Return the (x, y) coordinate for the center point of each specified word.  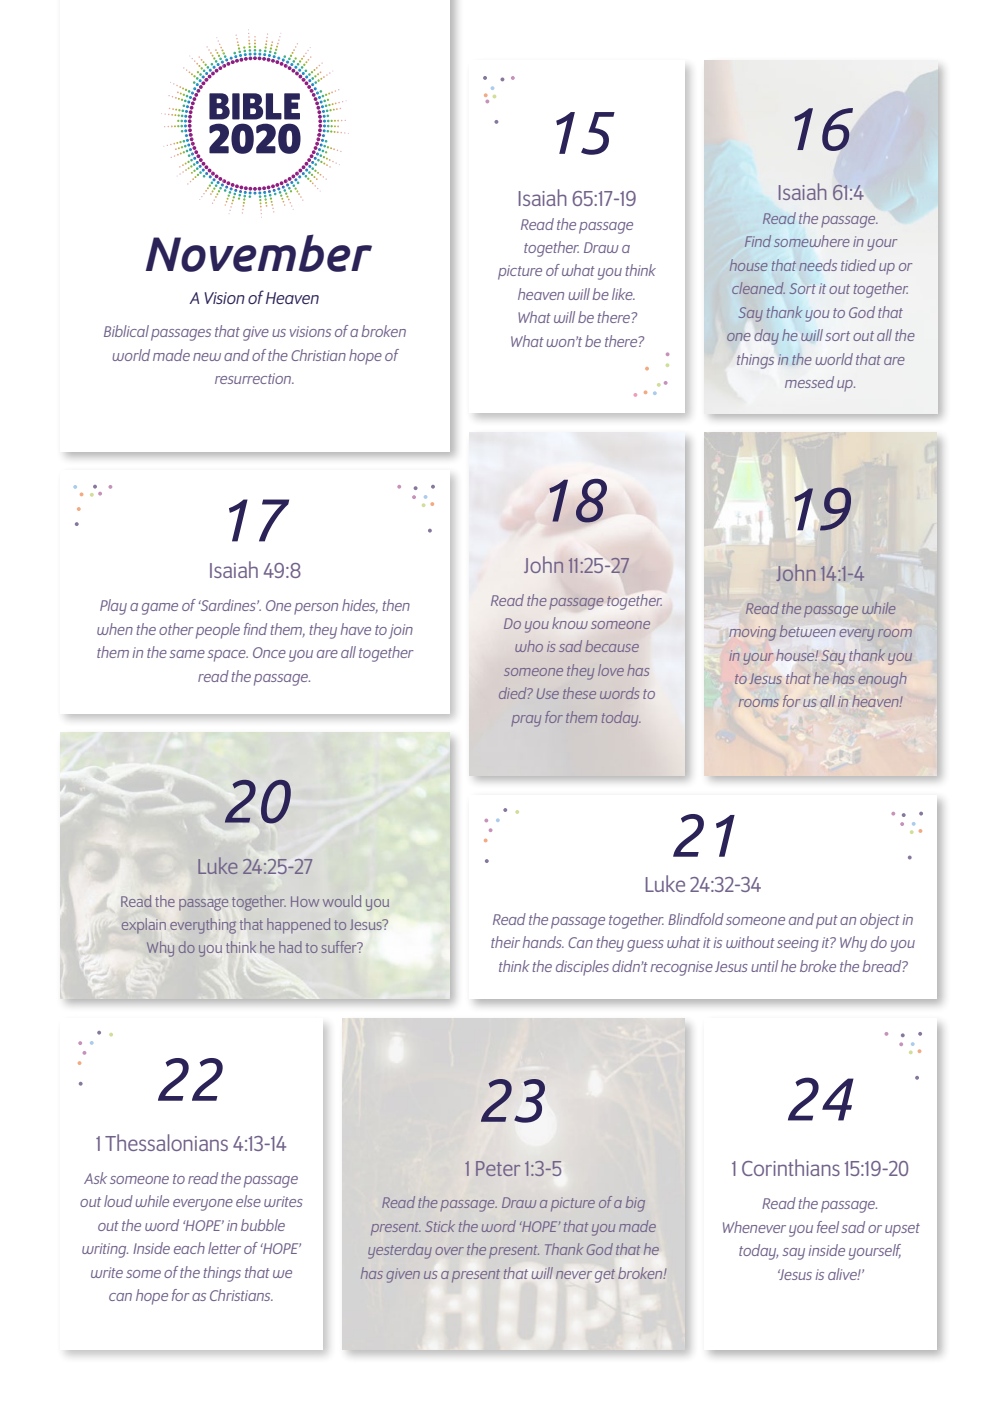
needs (818, 265)
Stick (440, 1226)
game (160, 609)
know (570, 623)
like (623, 294)
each (189, 1248)
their (505, 942)
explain (144, 925)
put (827, 922)
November (259, 253)
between (807, 631)
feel (828, 1227)
